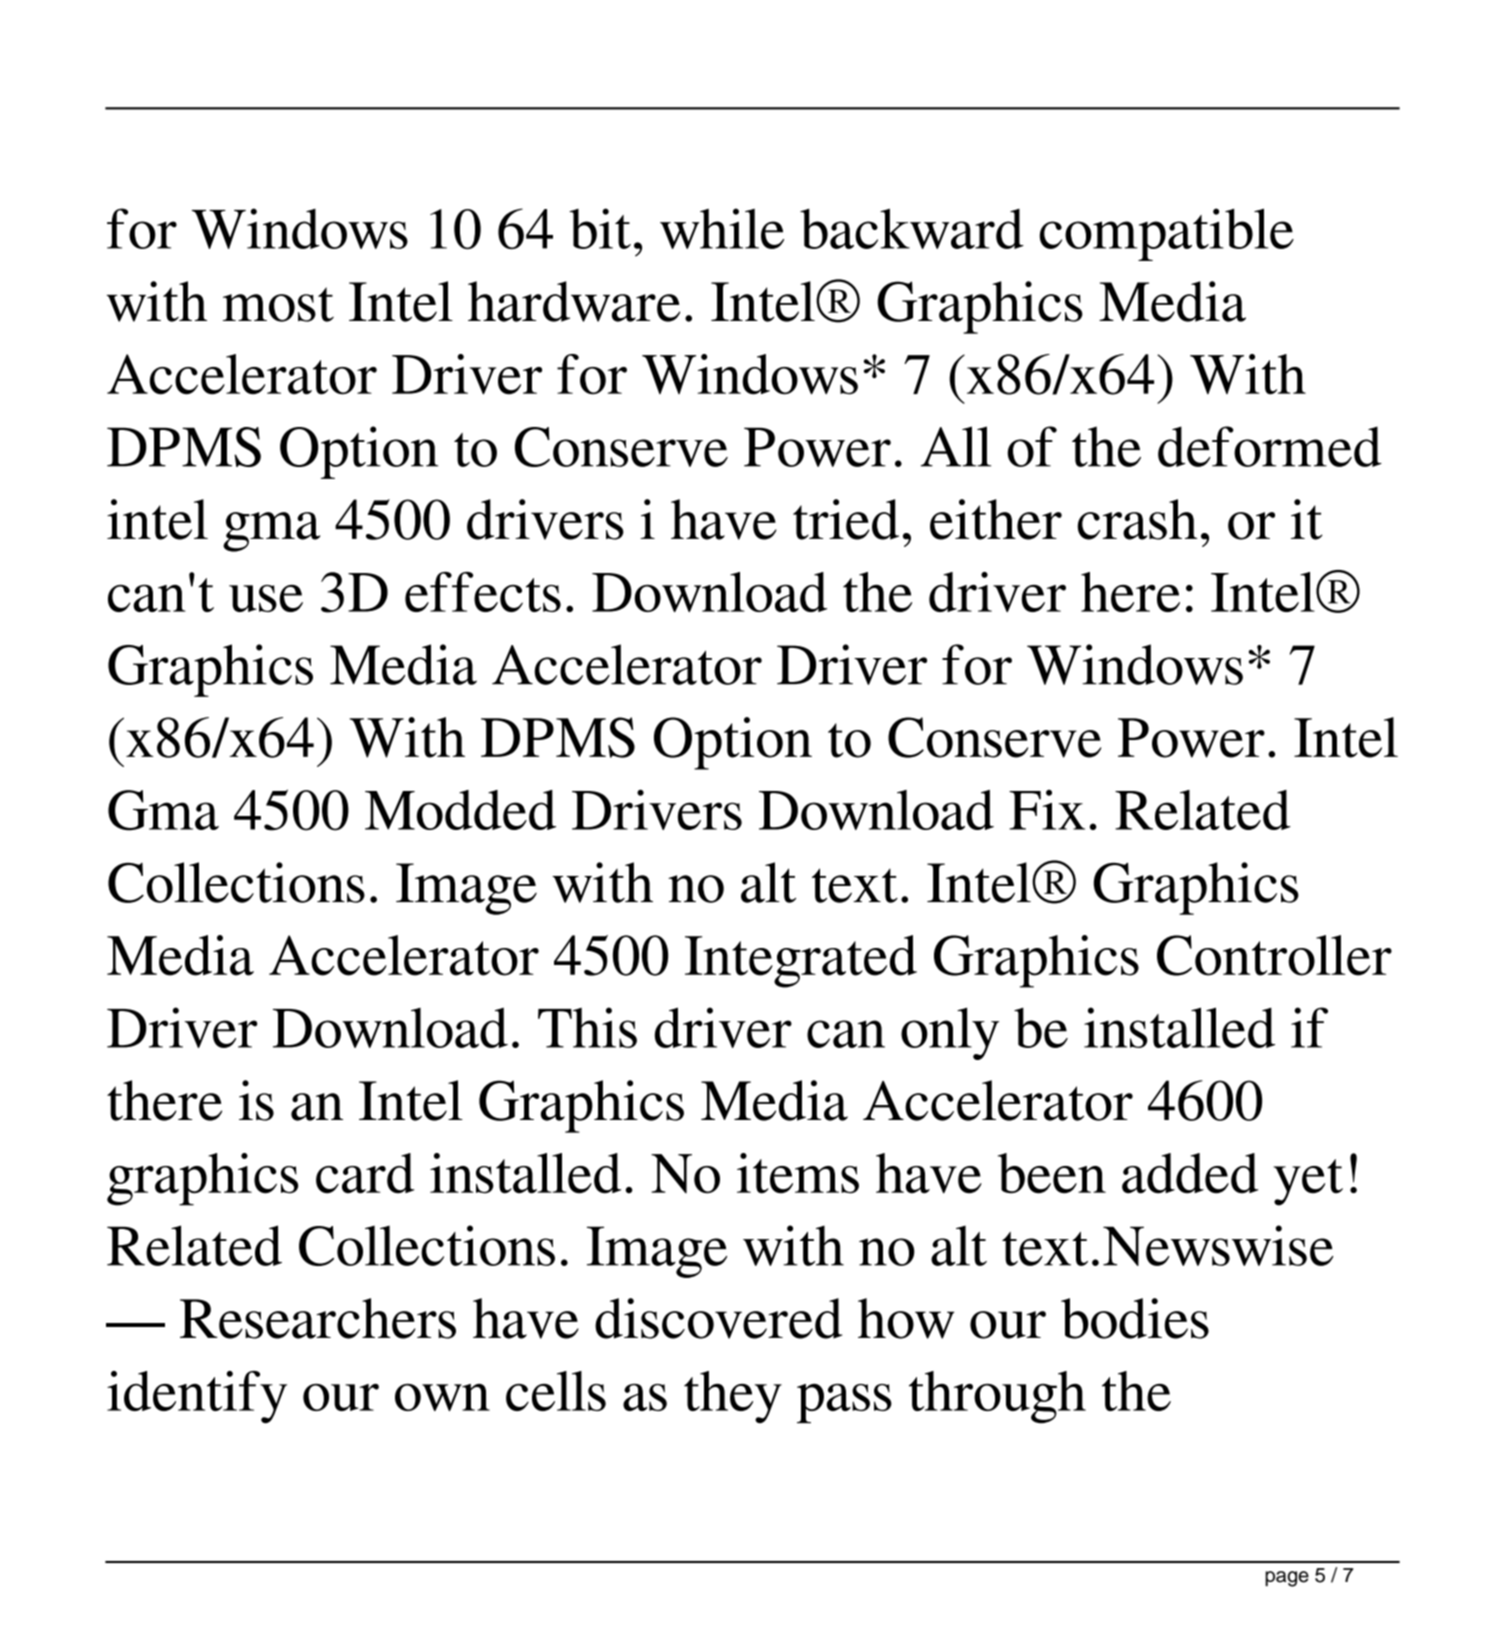  Describe the element at coordinates (801, 961) in the screenshot. I see `Integrated` at that location.
